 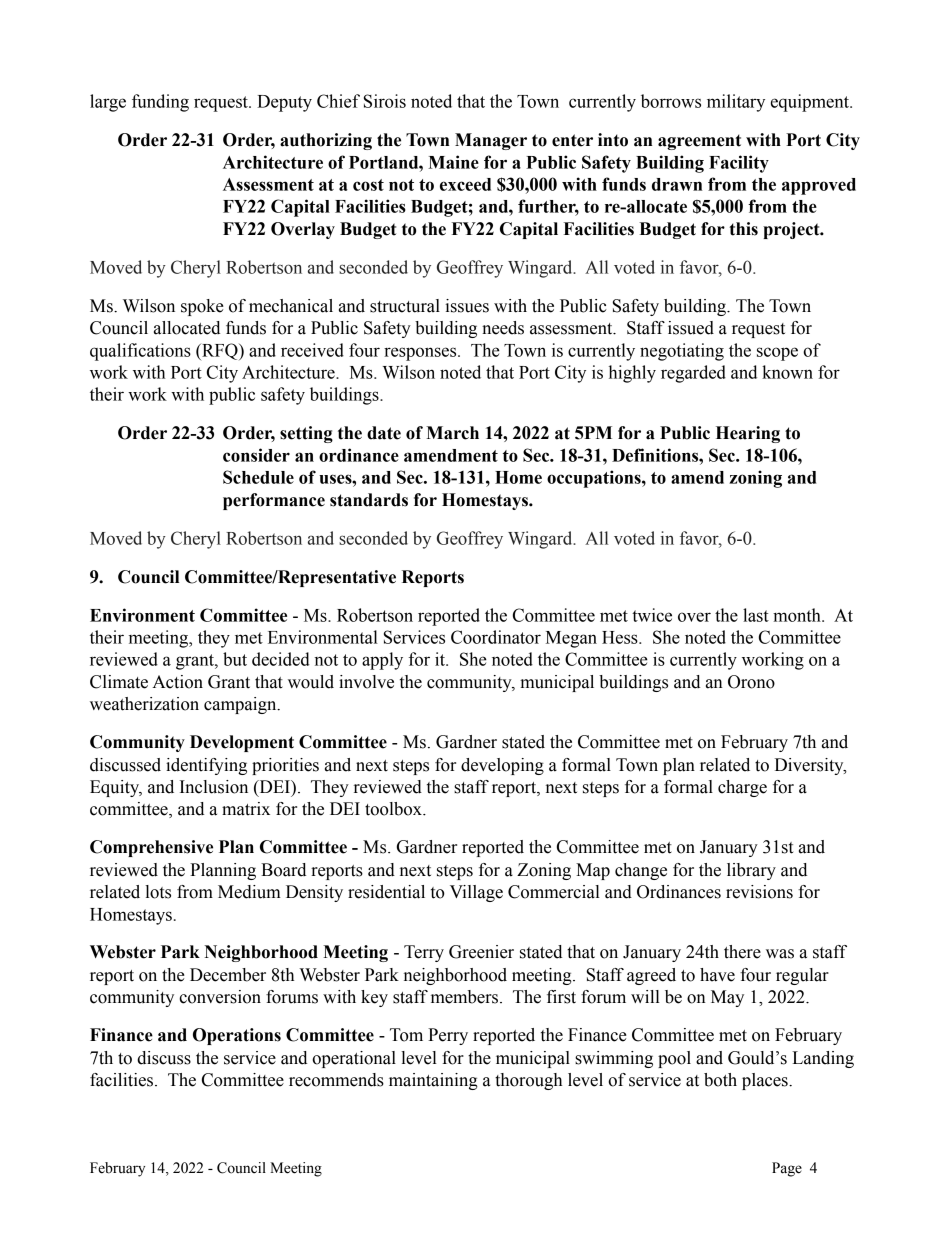 What do you see at coordinates (491, 141) in the screenshot?
I see `Manager` at bounding box center [491, 141].
